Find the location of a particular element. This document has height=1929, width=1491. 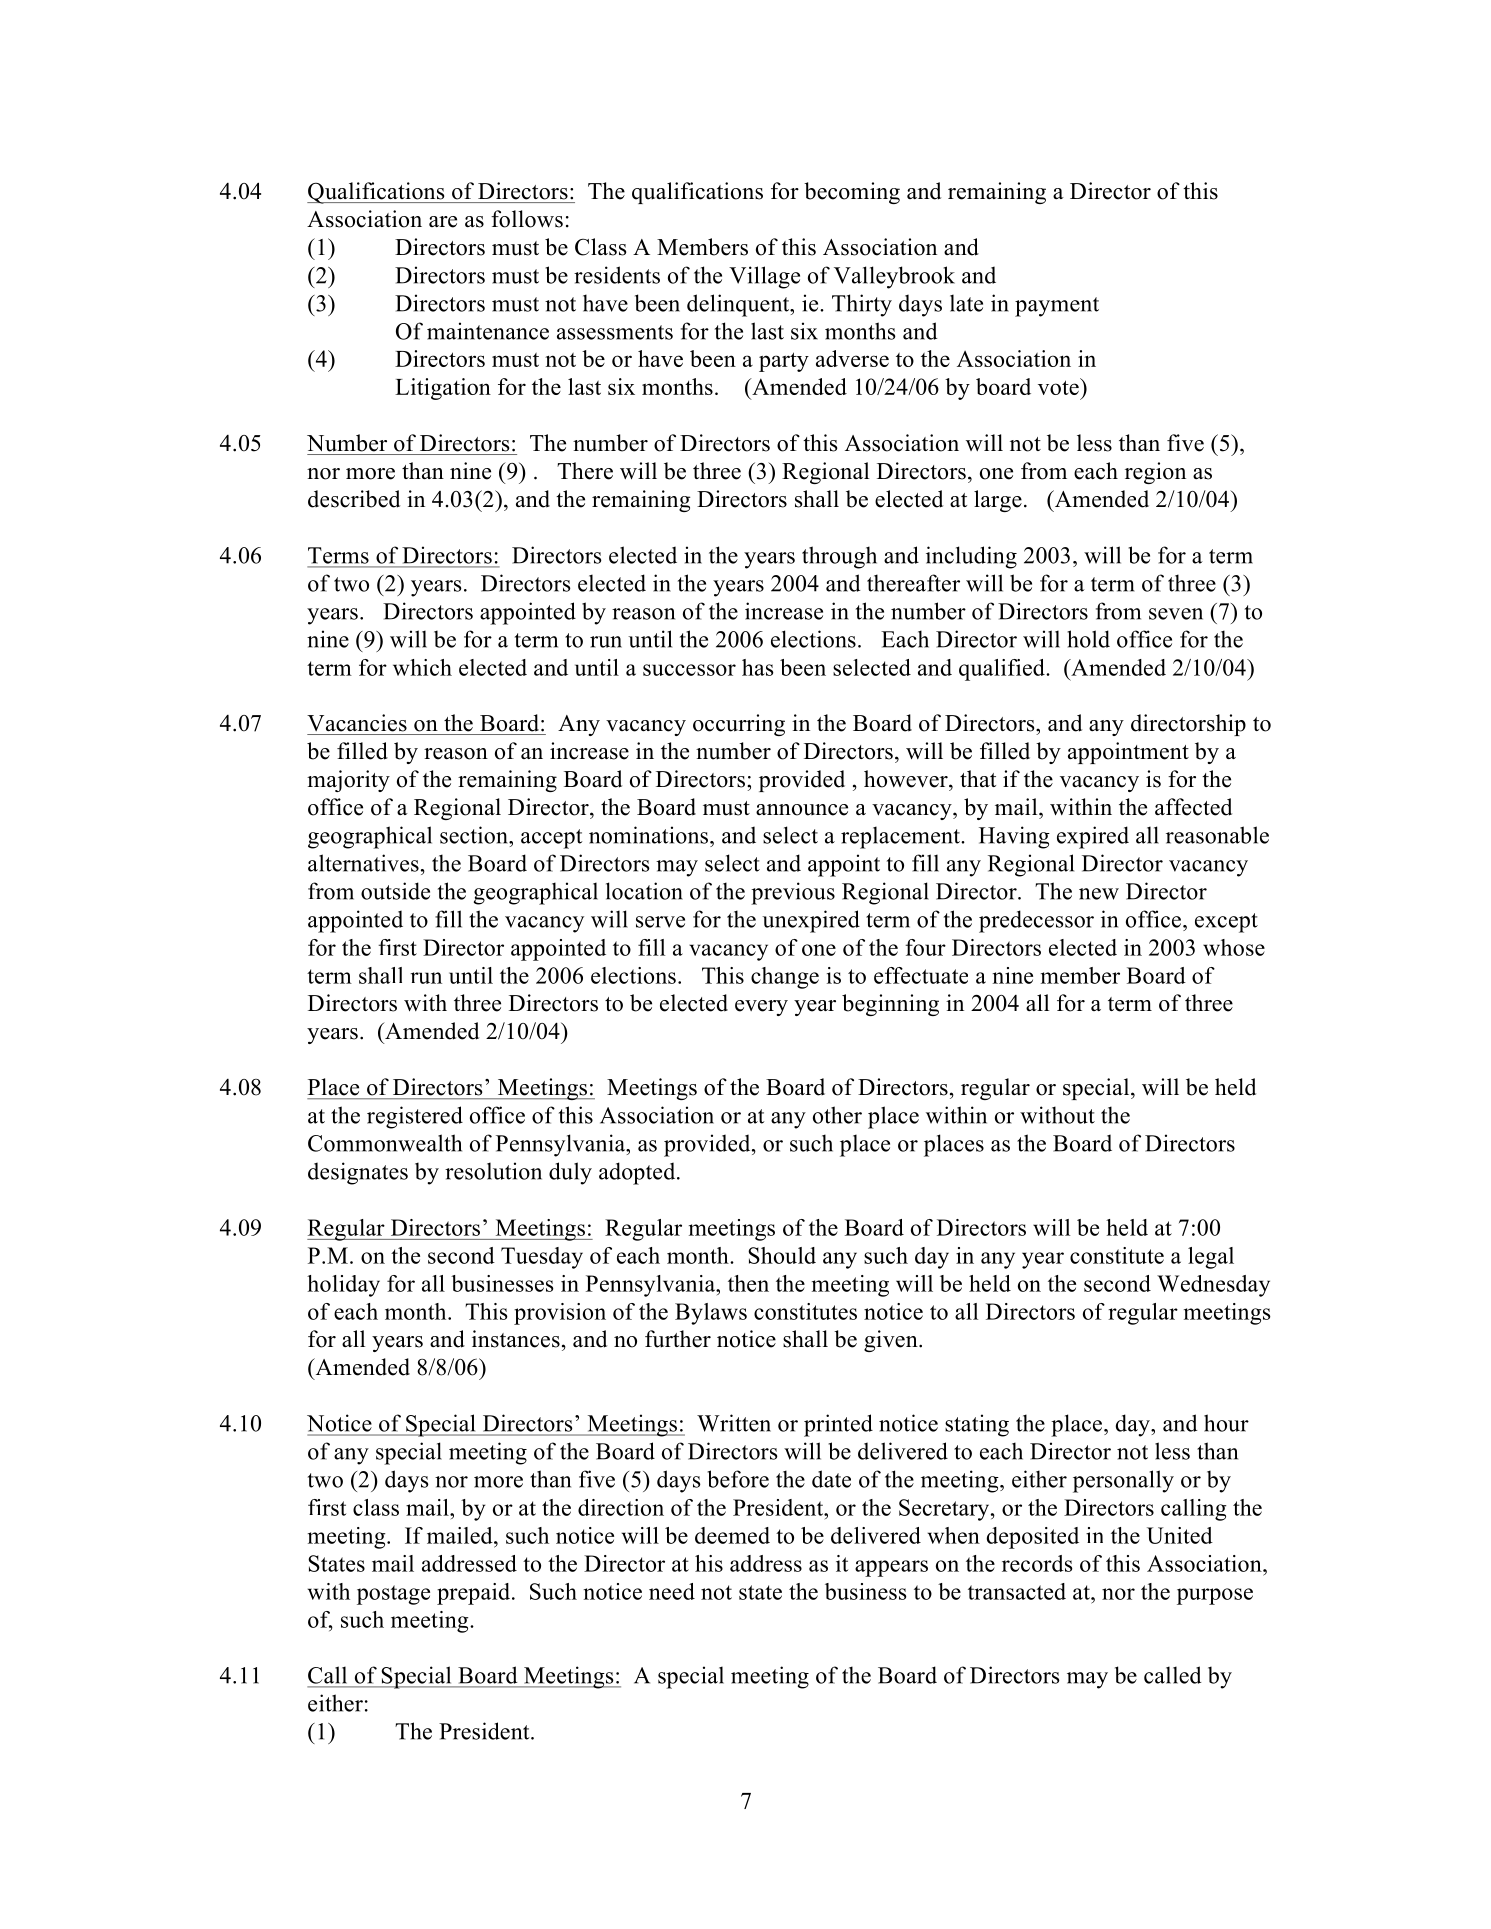

prepaid is located at coordinates (475, 1594).
